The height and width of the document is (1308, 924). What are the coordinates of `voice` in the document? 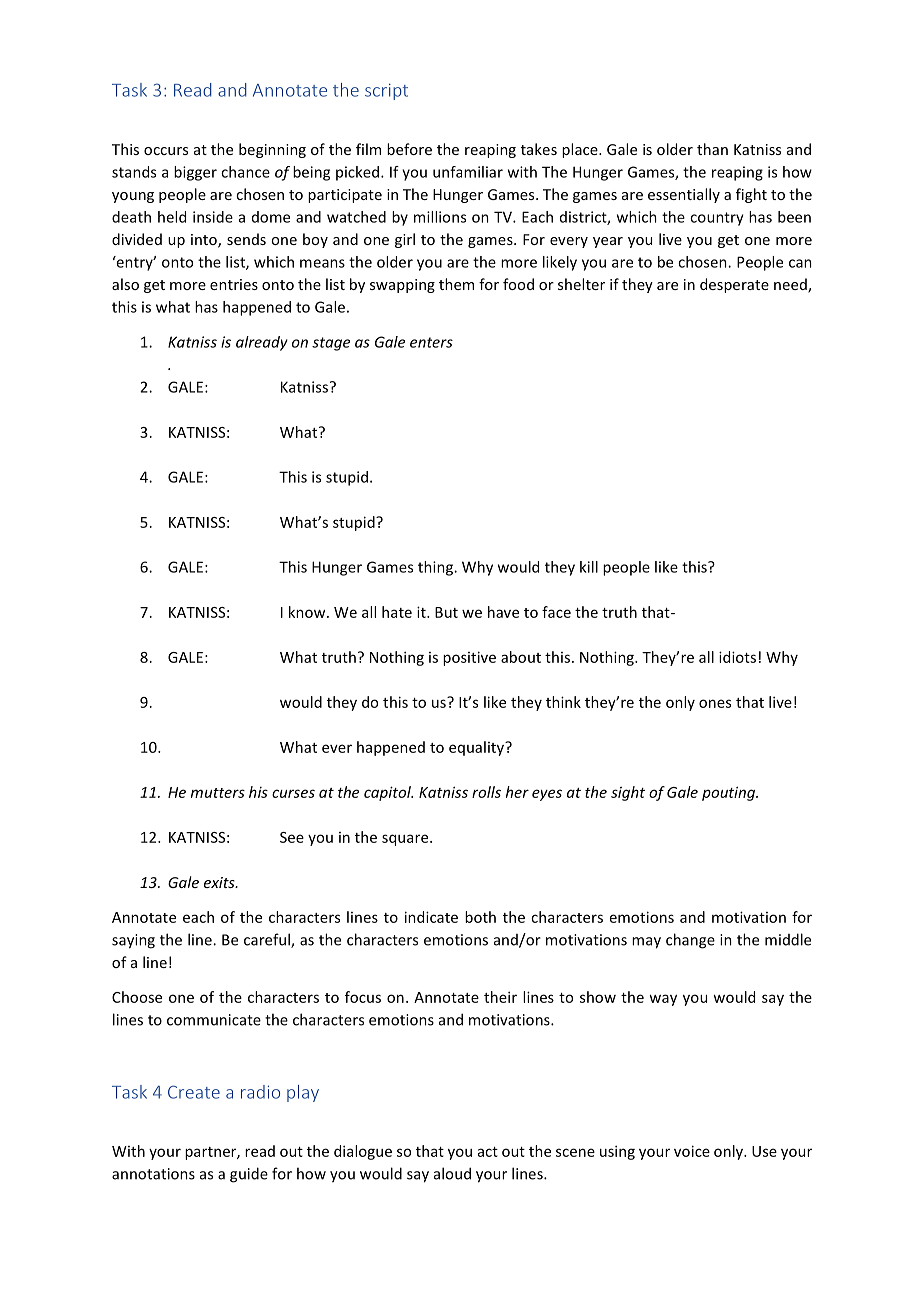 It's located at (692, 1151).
